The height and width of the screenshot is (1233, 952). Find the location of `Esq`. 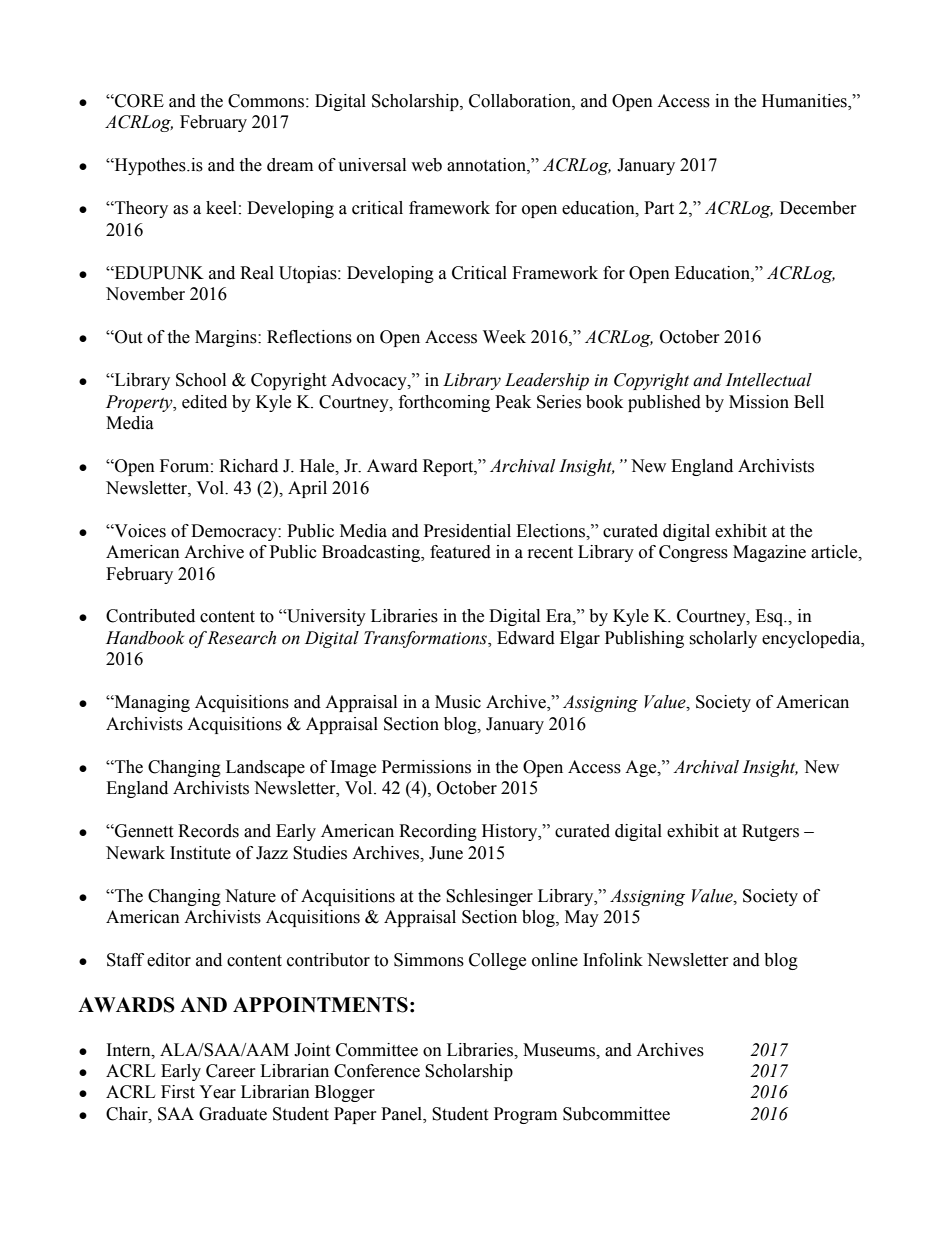

Esq is located at coordinates (770, 617).
